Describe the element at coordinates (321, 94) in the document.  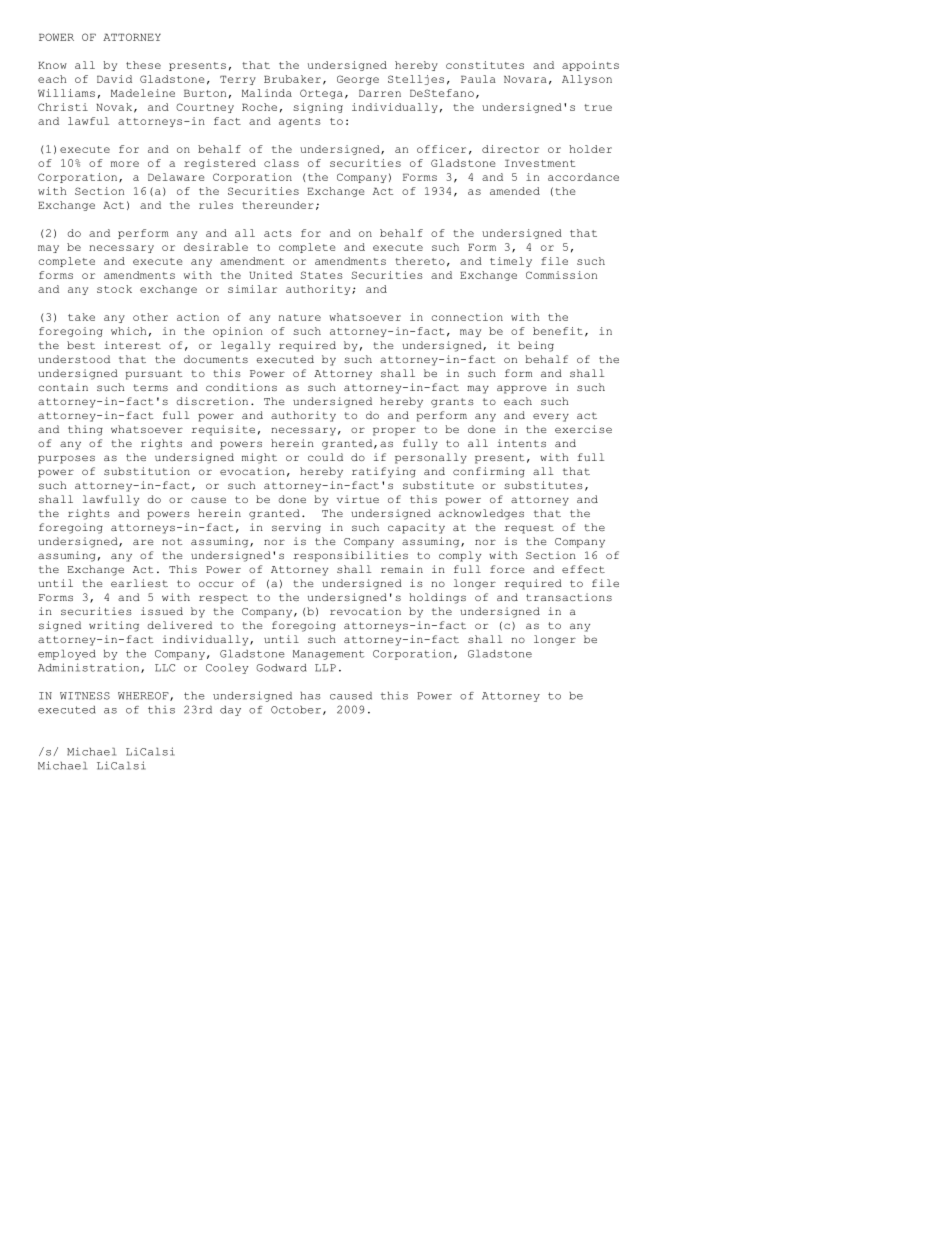
I see `Ortega` at that location.
